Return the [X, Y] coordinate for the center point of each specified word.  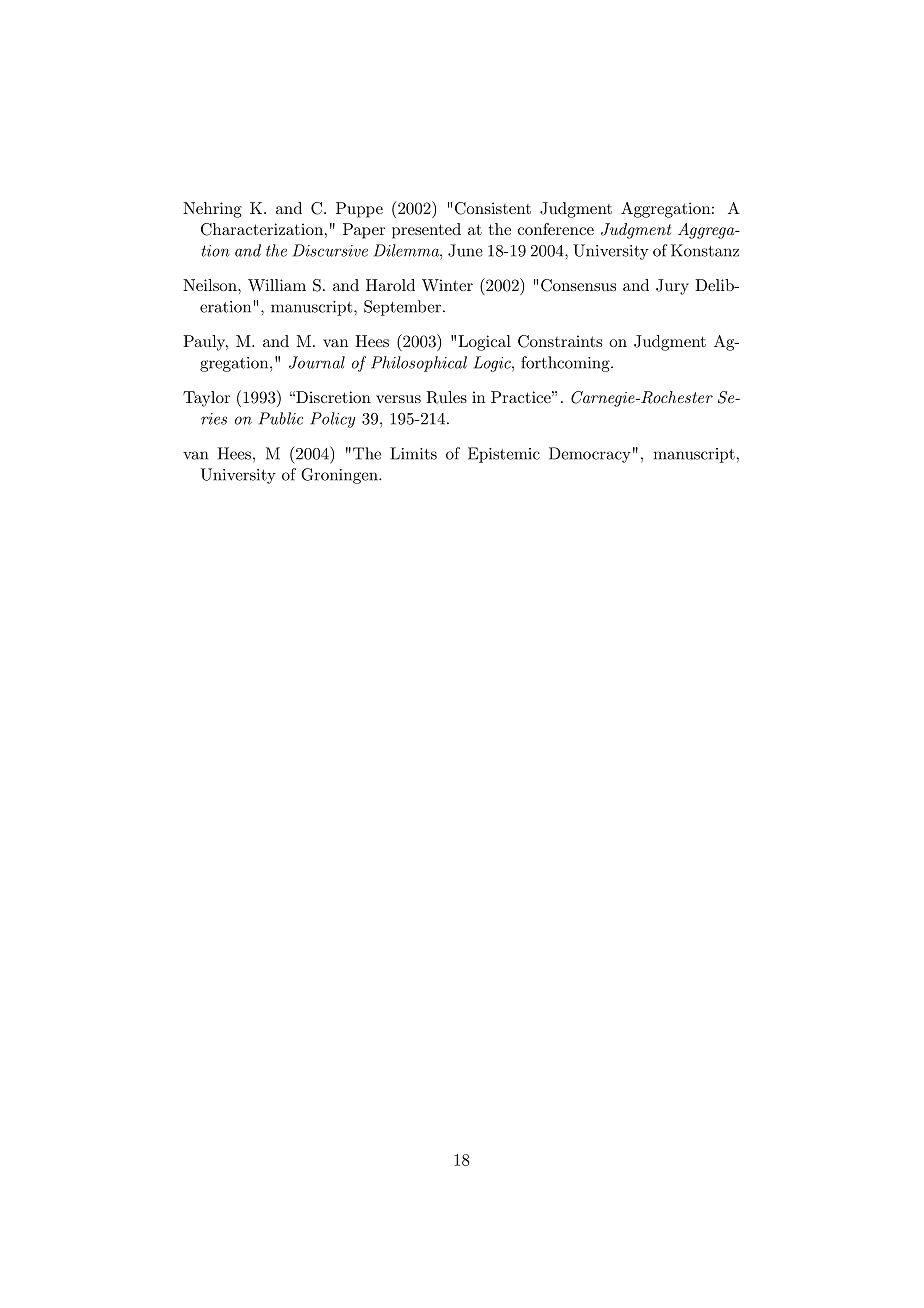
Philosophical [419, 364]
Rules [446, 397]
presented [426, 231]
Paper [364, 231]
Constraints [560, 341]
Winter [447, 285]
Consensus [578, 285]
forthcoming [566, 364]
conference [556, 229]
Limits [413, 453]
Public [281, 418]
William [277, 285]
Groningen [340, 476]
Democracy [590, 455]
